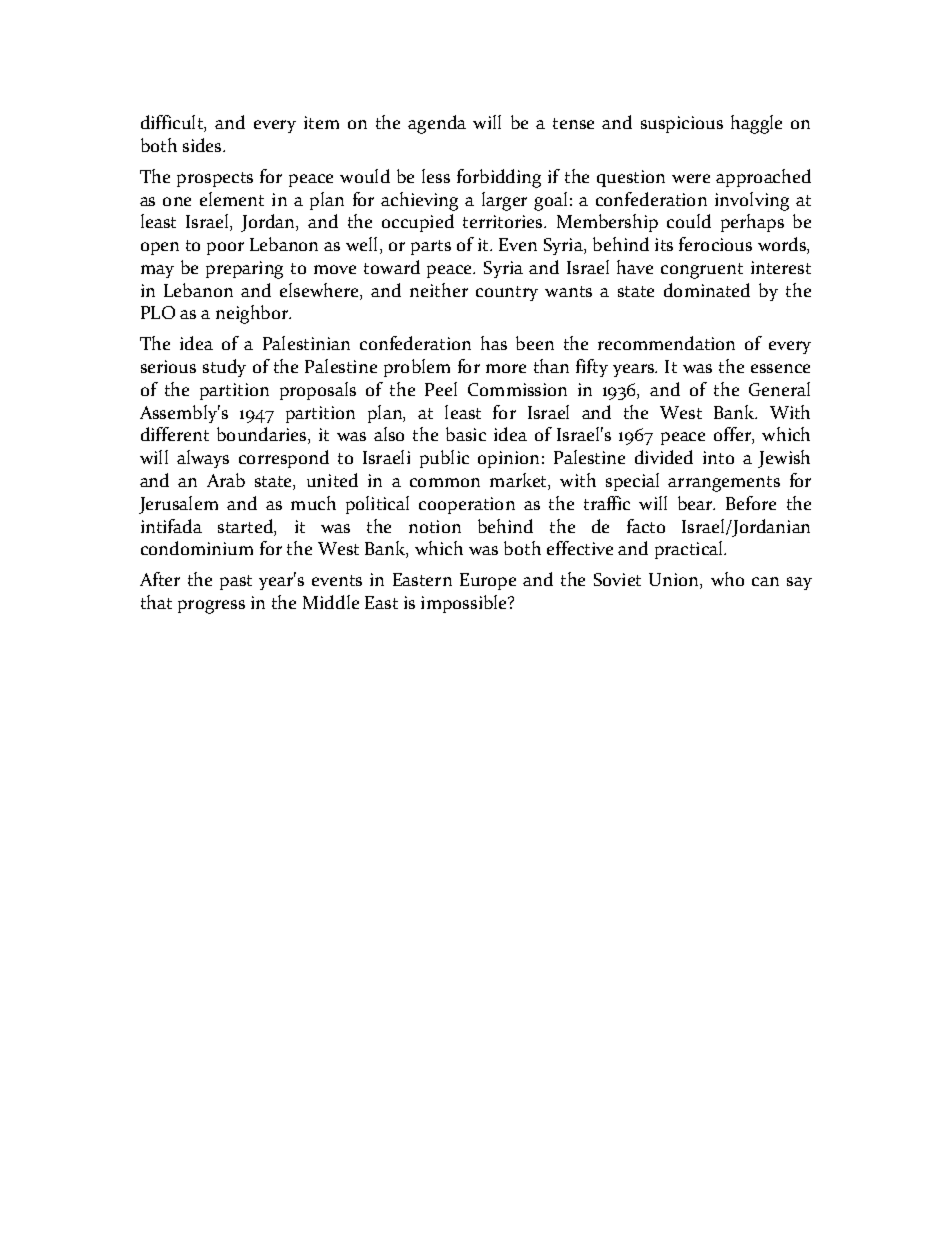 This screenshot has width=952, height=1233. Describe the element at coordinates (226, 480) in the screenshot. I see `Arab` at that location.
